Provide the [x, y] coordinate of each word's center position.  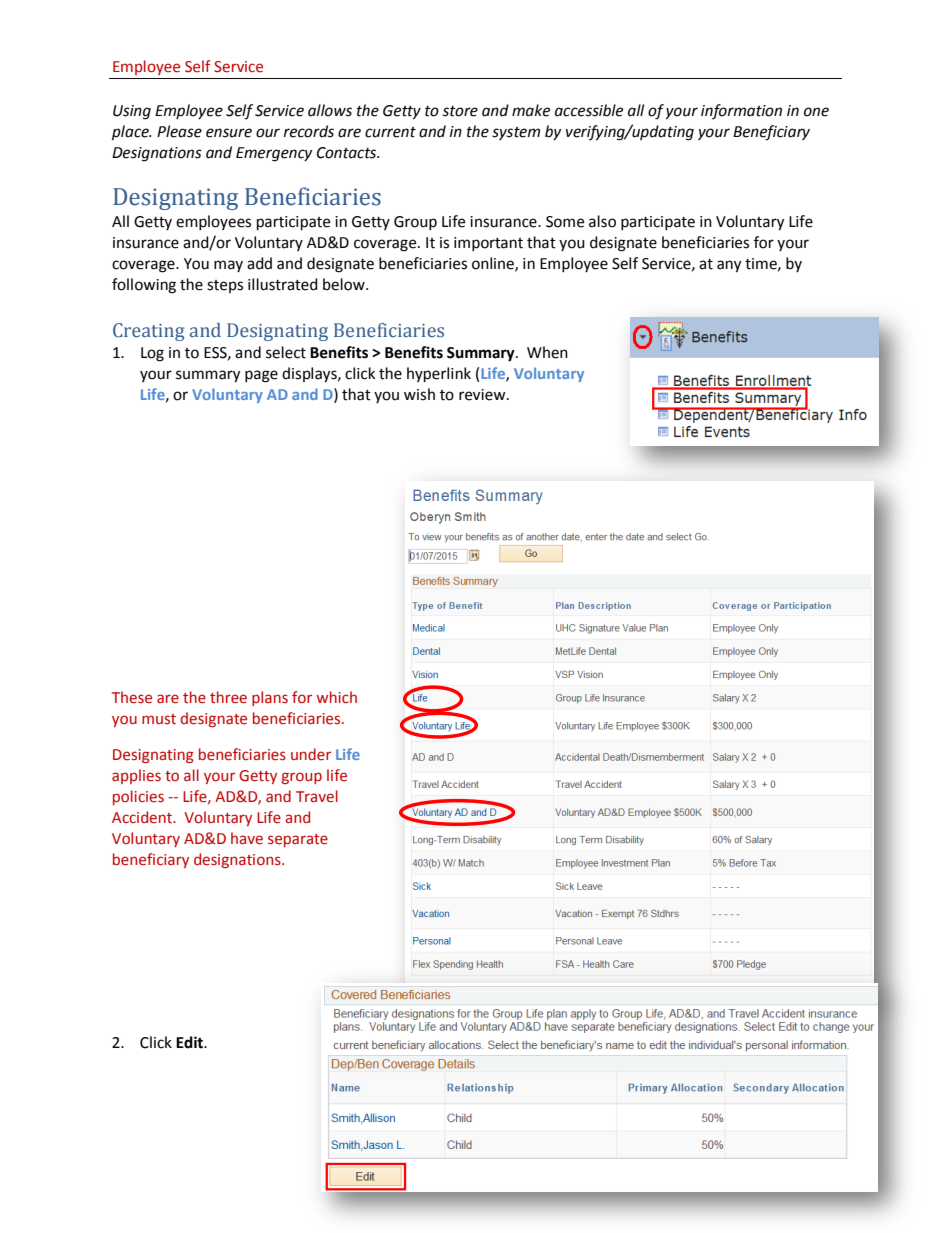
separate [298, 840]
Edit [190, 1042]
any [729, 266]
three [228, 697]
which [337, 697]
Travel [317, 796]
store [460, 111]
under [311, 754]
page [261, 376]
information [741, 111]
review [483, 395]
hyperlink [439, 375]
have [247, 838]
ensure [229, 133]
